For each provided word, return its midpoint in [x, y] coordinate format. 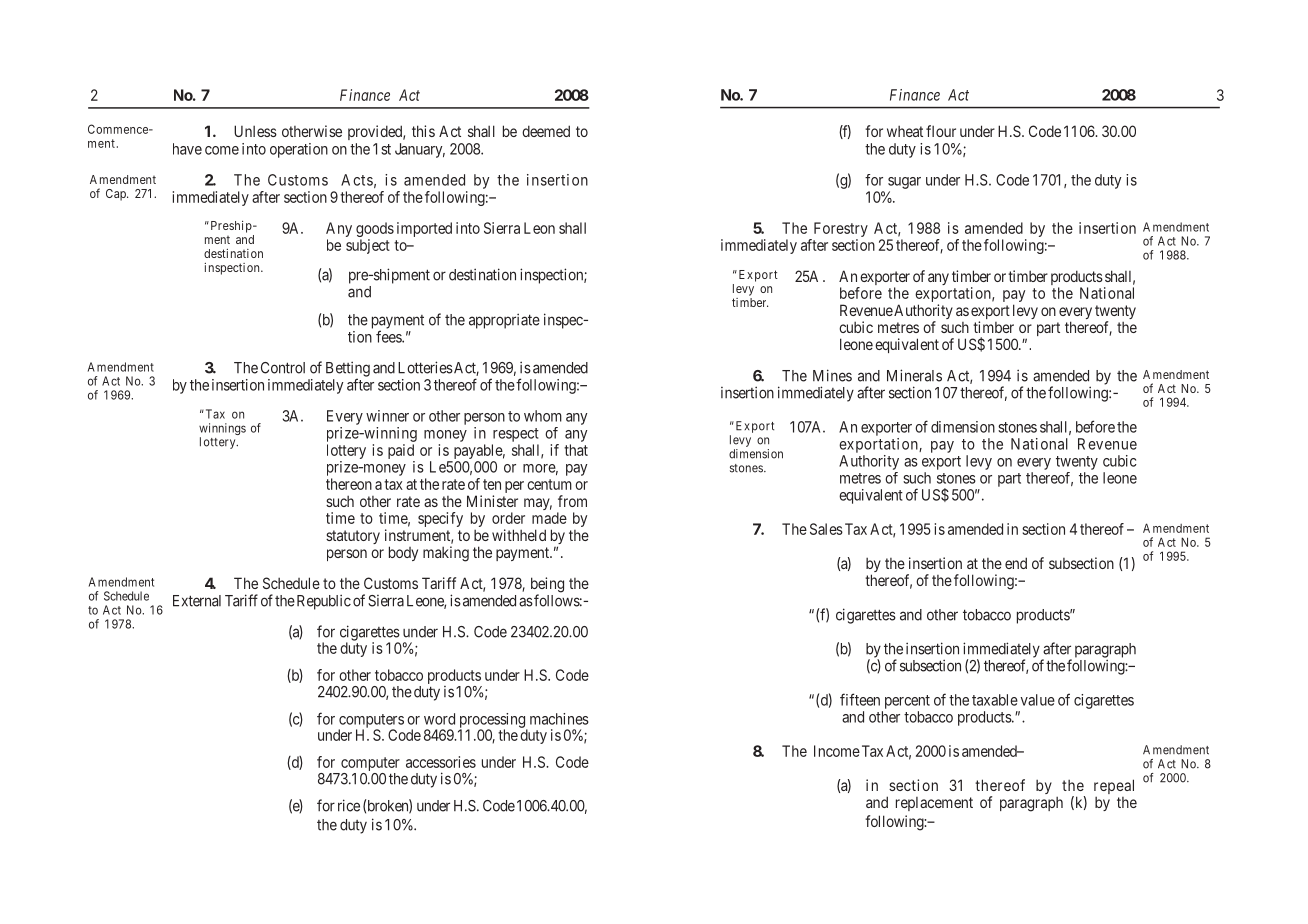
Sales [826, 529]
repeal [1114, 788]
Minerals [914, 375]
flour [941, 131]
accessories [441, 762]
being [547, 586]
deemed [546, 131]
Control [283, 368]
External [197, 601]
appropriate [504, 321]
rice [349, 805]
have [187, 149]
